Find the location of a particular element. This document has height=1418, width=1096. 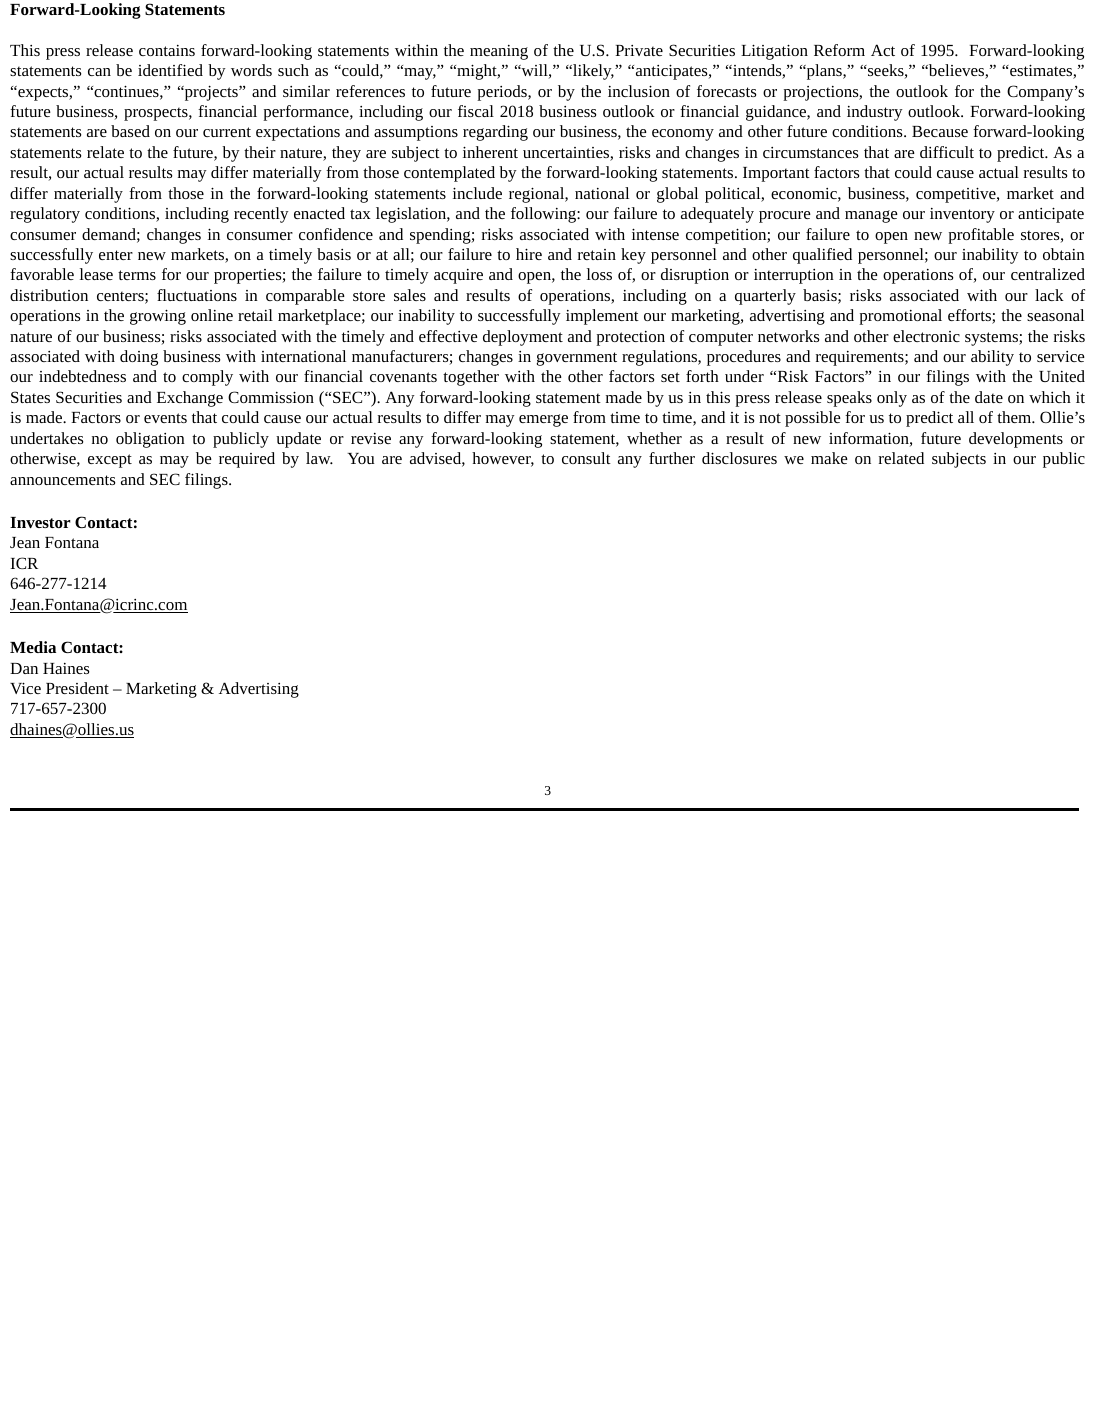

identified is located at coordinates (170, 70).
